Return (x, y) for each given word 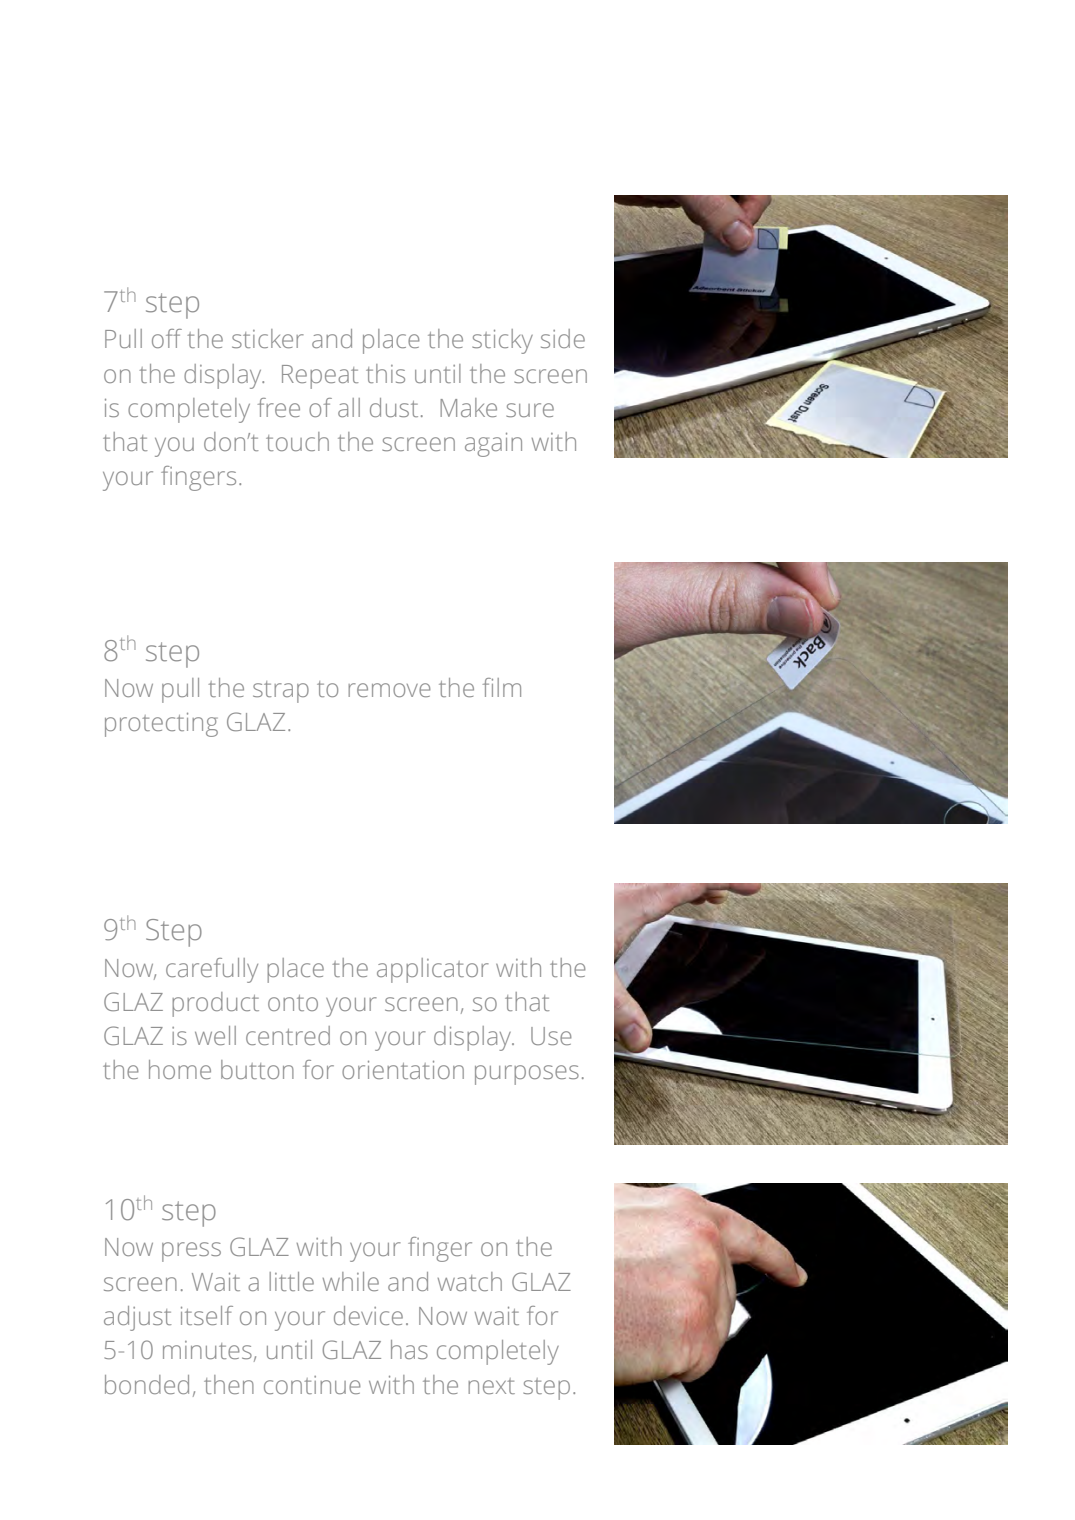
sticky (502, 341)
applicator (433, 970)
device (368, 1315)
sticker (268, 338)
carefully (212, 970)
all (349, 407)
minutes (207, 1350)
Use (551, 1036)
